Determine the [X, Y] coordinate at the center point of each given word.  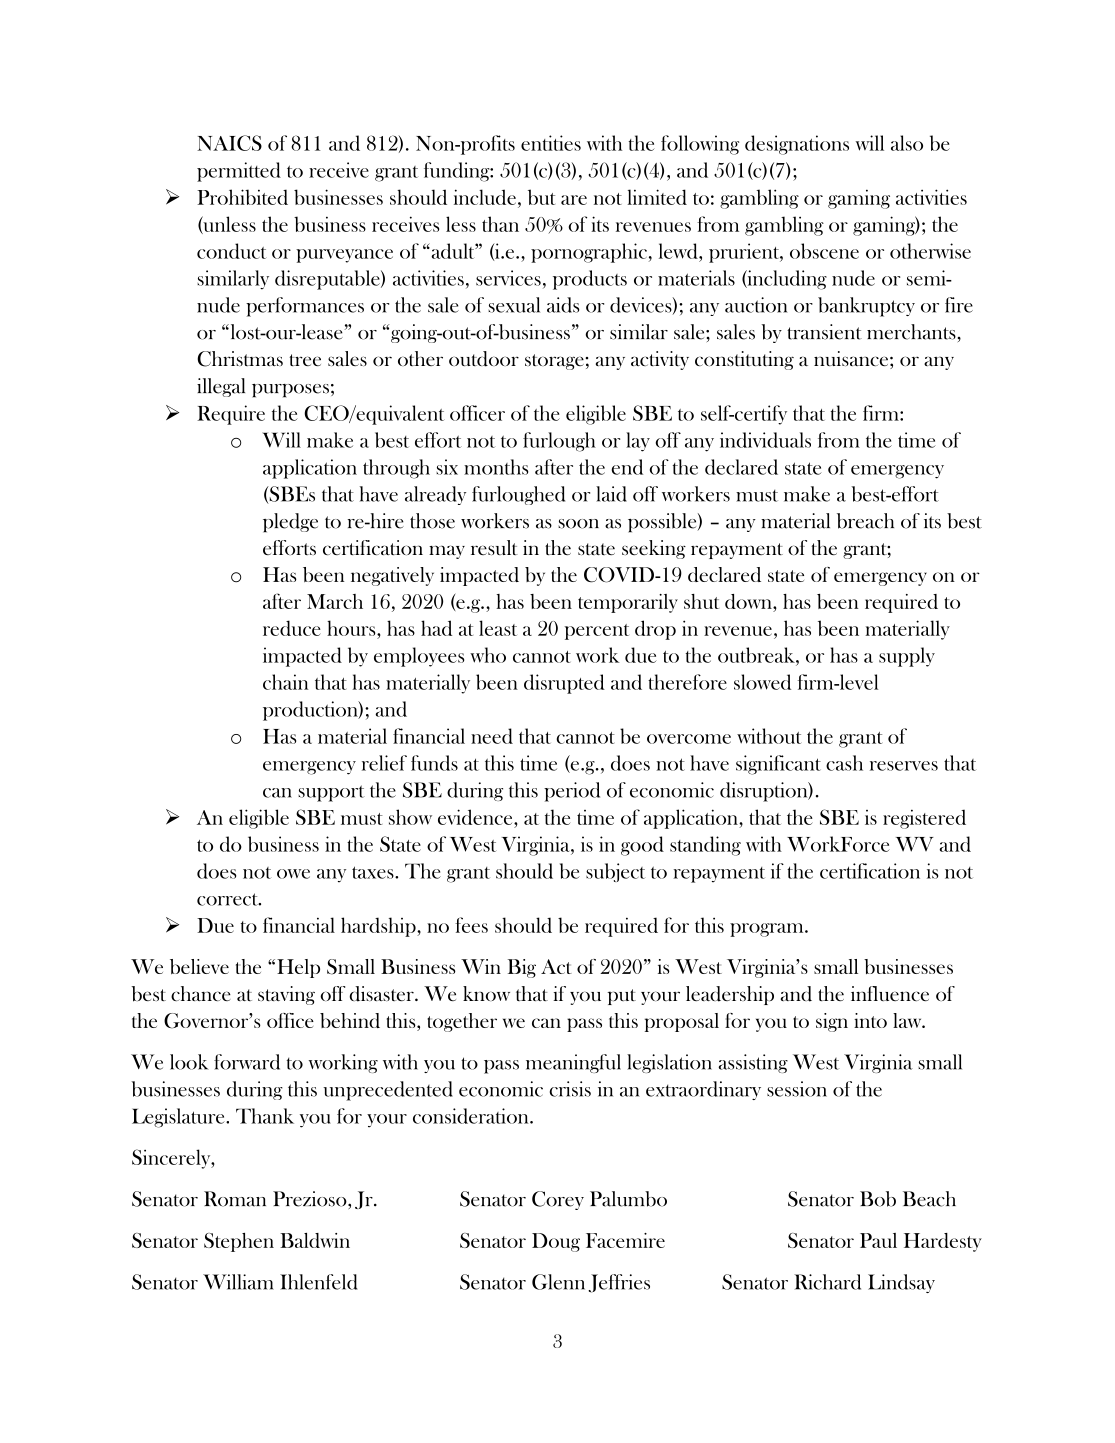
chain [285, 682]
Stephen [239, 1242]
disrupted [564, 684]
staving [286, 995]
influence [890, 993]
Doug [556, 1242]
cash [844, 763]
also [907, 143]
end [627, 467]
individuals [765, 440]
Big [522, 968]
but [541, 197]
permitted [239, 172]
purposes [290, 391]
